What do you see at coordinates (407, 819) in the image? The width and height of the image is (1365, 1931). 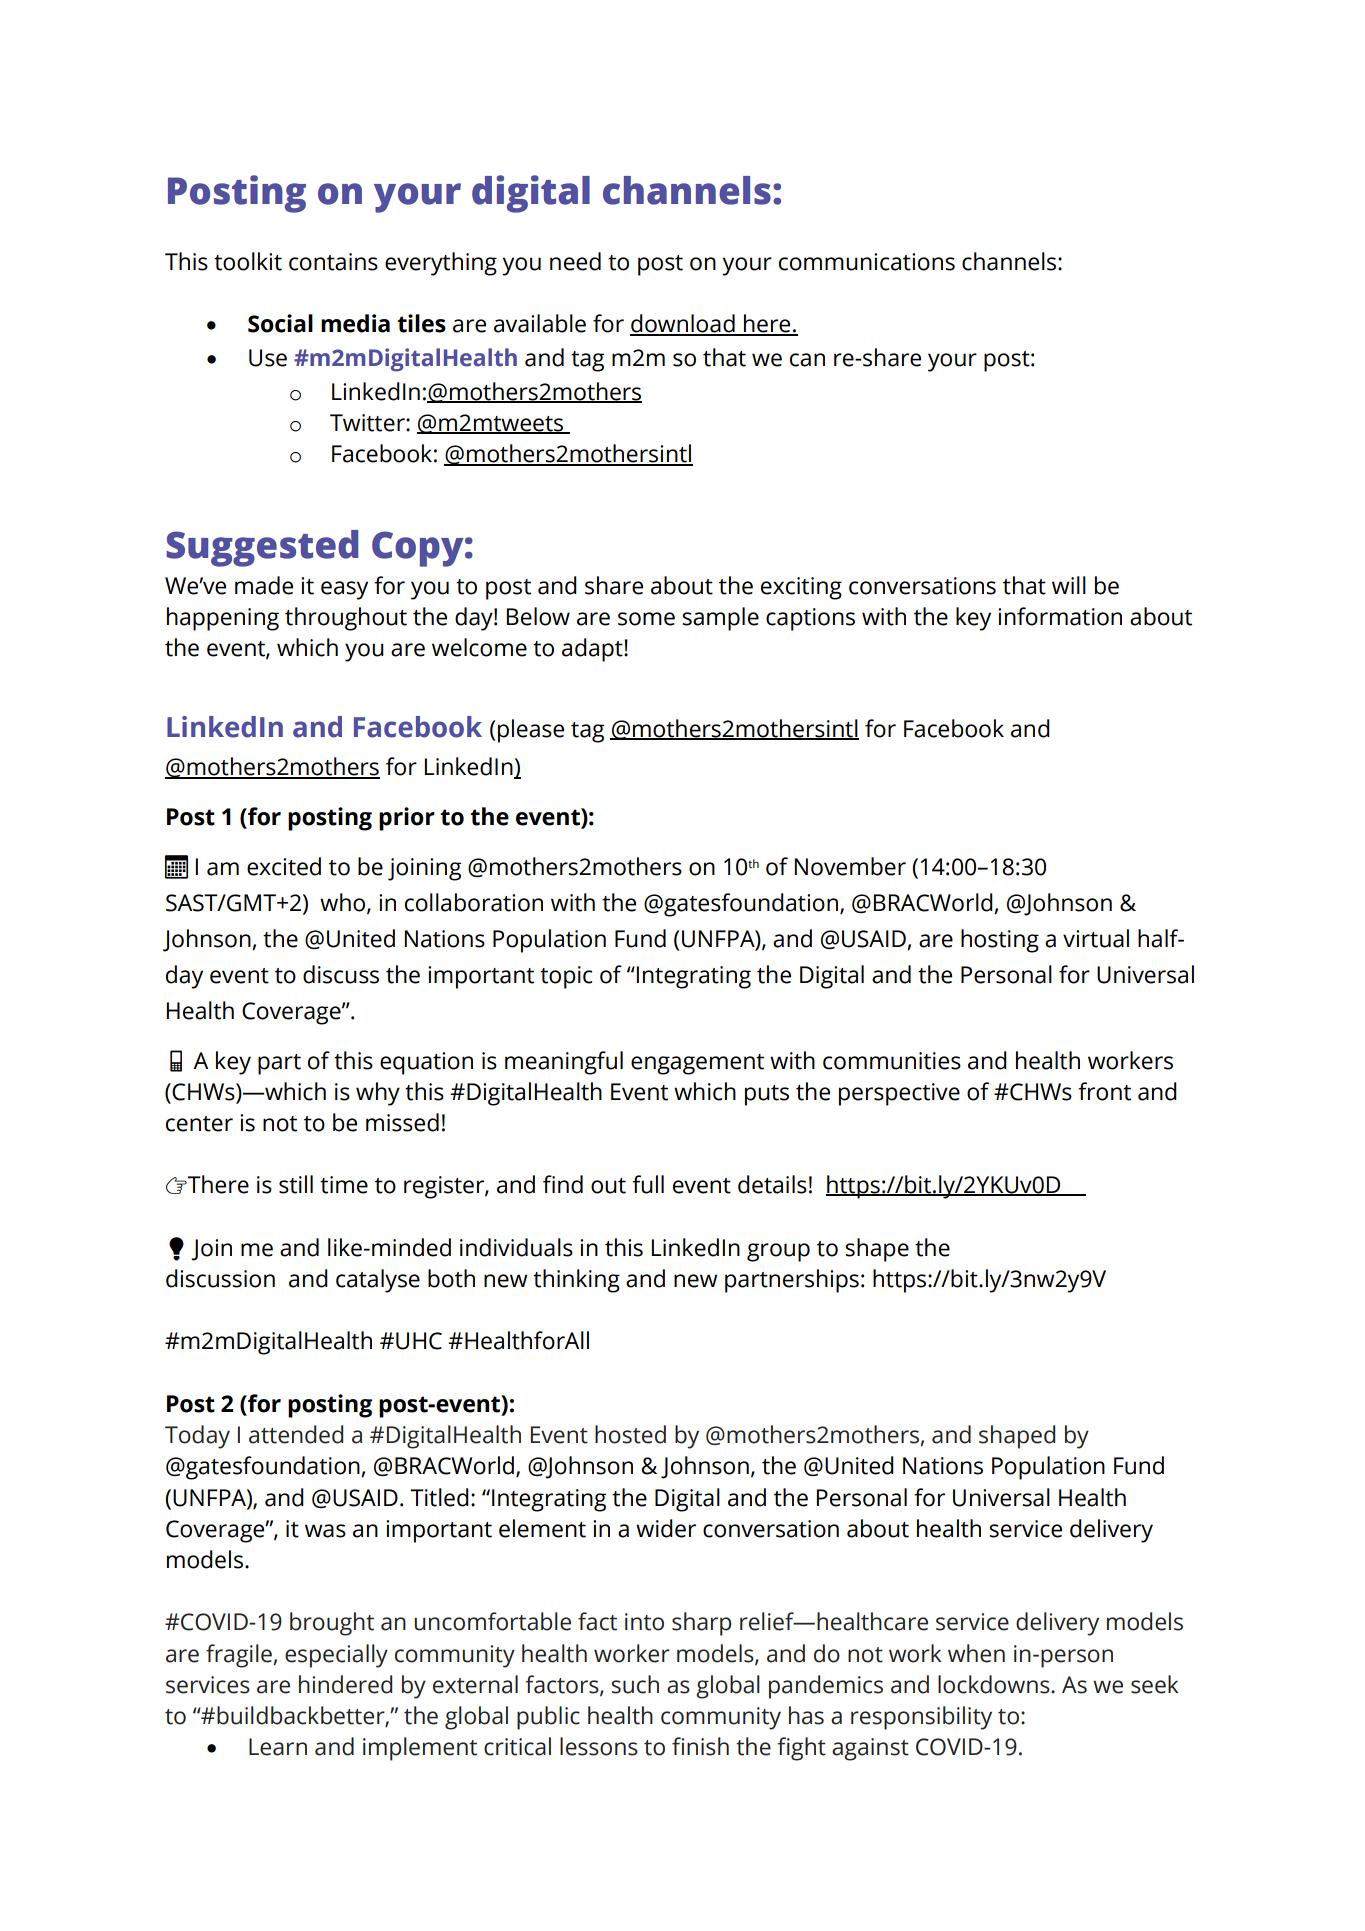 I see `prior` at bounding box center [407, 819].
